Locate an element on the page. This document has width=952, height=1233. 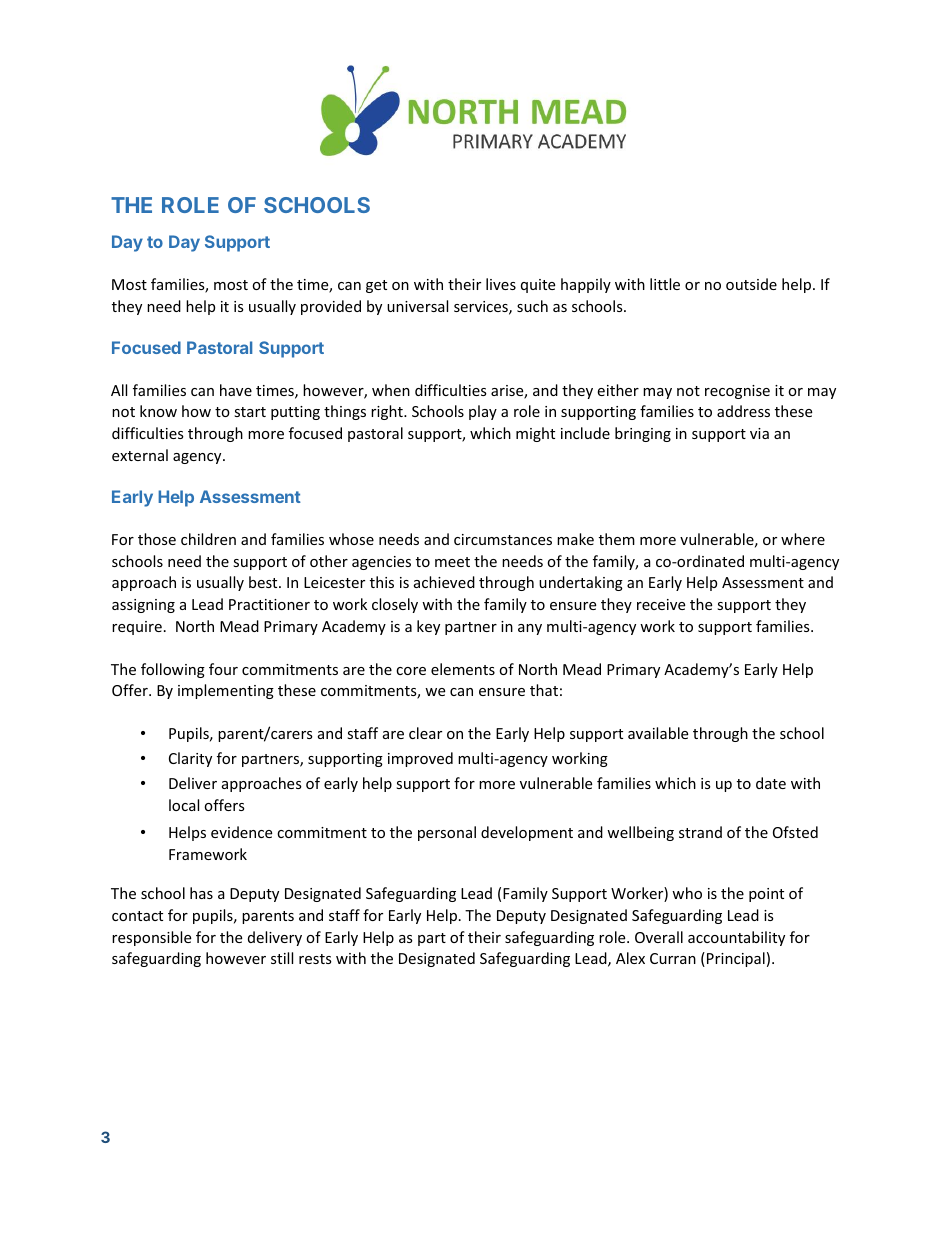
provided is located at coordinates (331, 307).
